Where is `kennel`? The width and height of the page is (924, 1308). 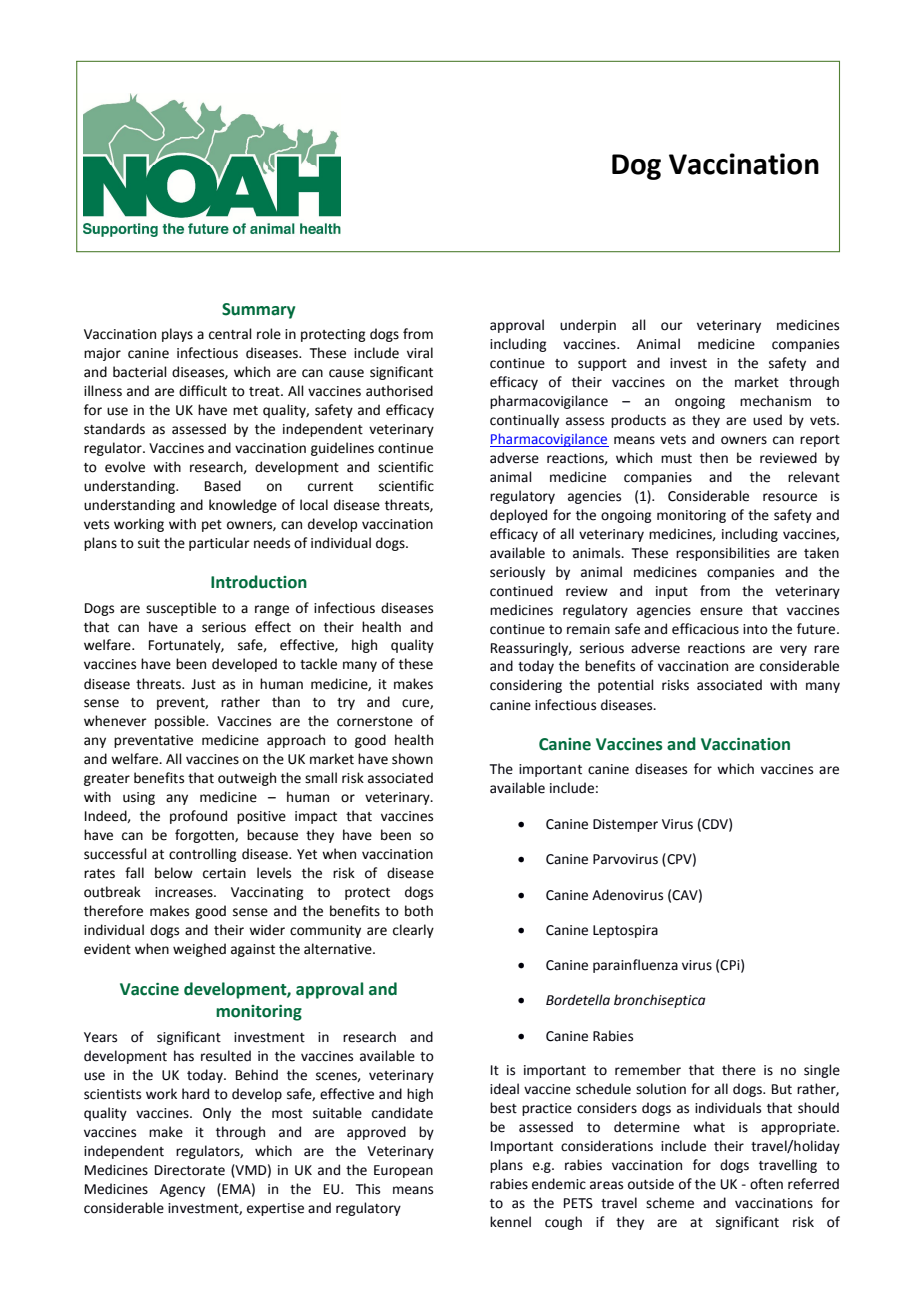
kennel is located at coordinates (510, 1222).
